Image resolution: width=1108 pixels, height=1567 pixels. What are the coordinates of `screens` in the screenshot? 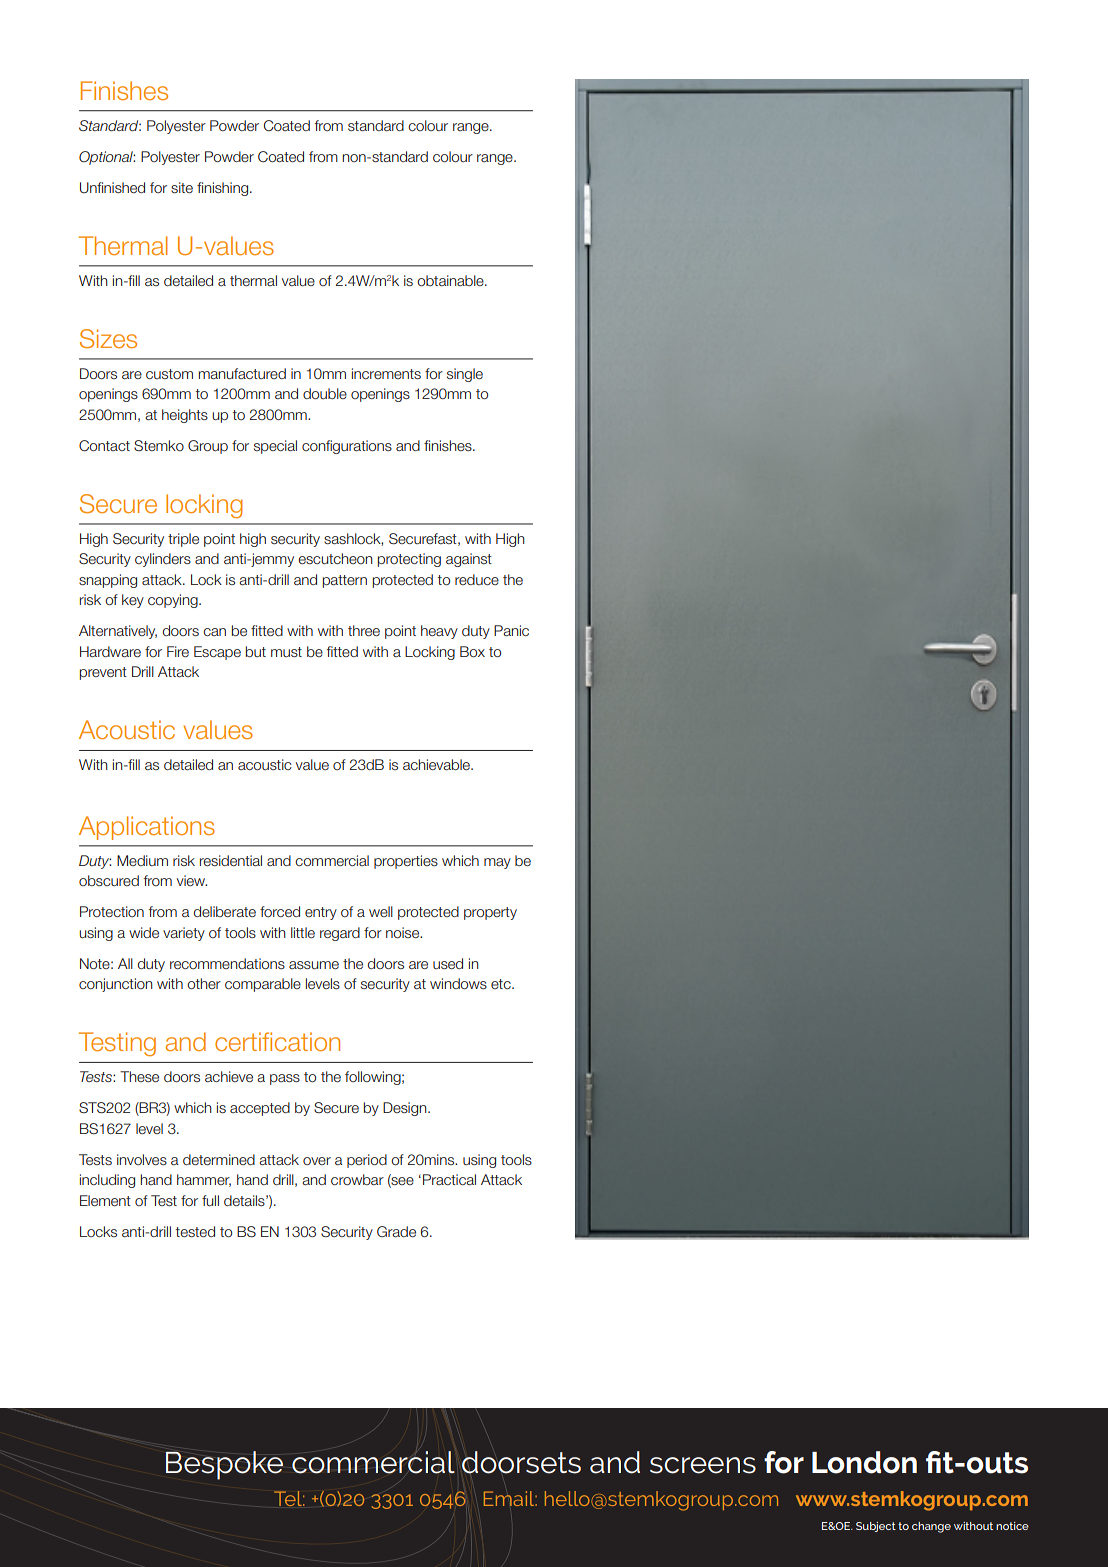 It's located at (703, 1465).
